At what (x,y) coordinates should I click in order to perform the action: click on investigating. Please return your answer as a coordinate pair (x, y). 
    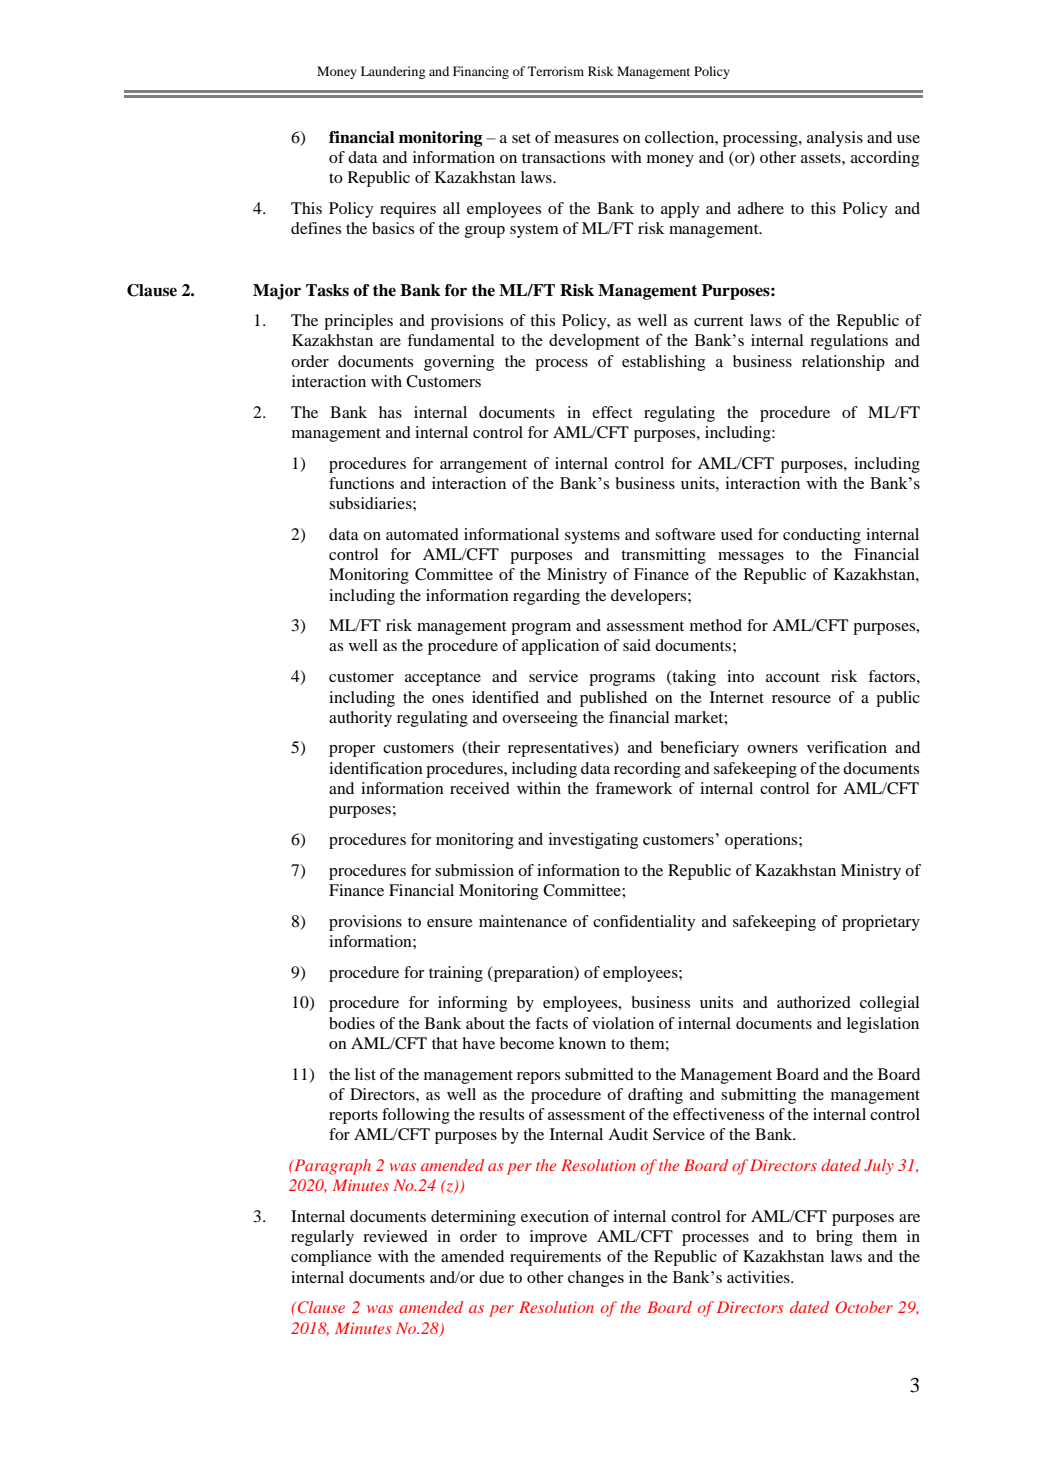
    Looking at the image, I should click on (593, 840).
